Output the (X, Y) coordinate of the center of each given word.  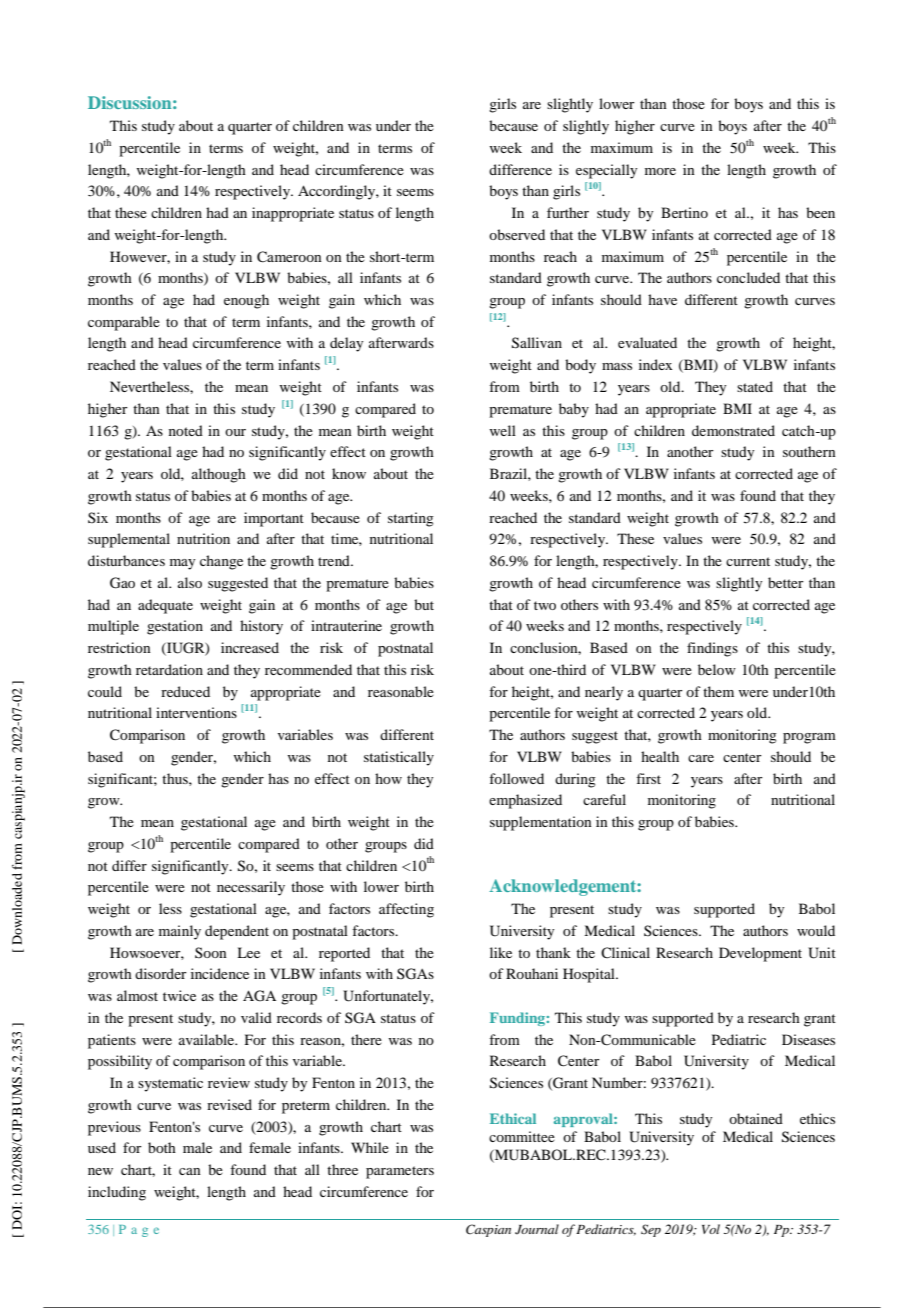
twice (179, 995)
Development (760, 954)
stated (755, 386)
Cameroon (289, 257)
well (502, 430)
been (820, 212)
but (424, 604)
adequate (165, 606)
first (648, 778)
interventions (196, 712)
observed (517, 234)
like (501, 952)
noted (186, 430)
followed (516, 778)
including (117, 1193)
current (748, 561)
